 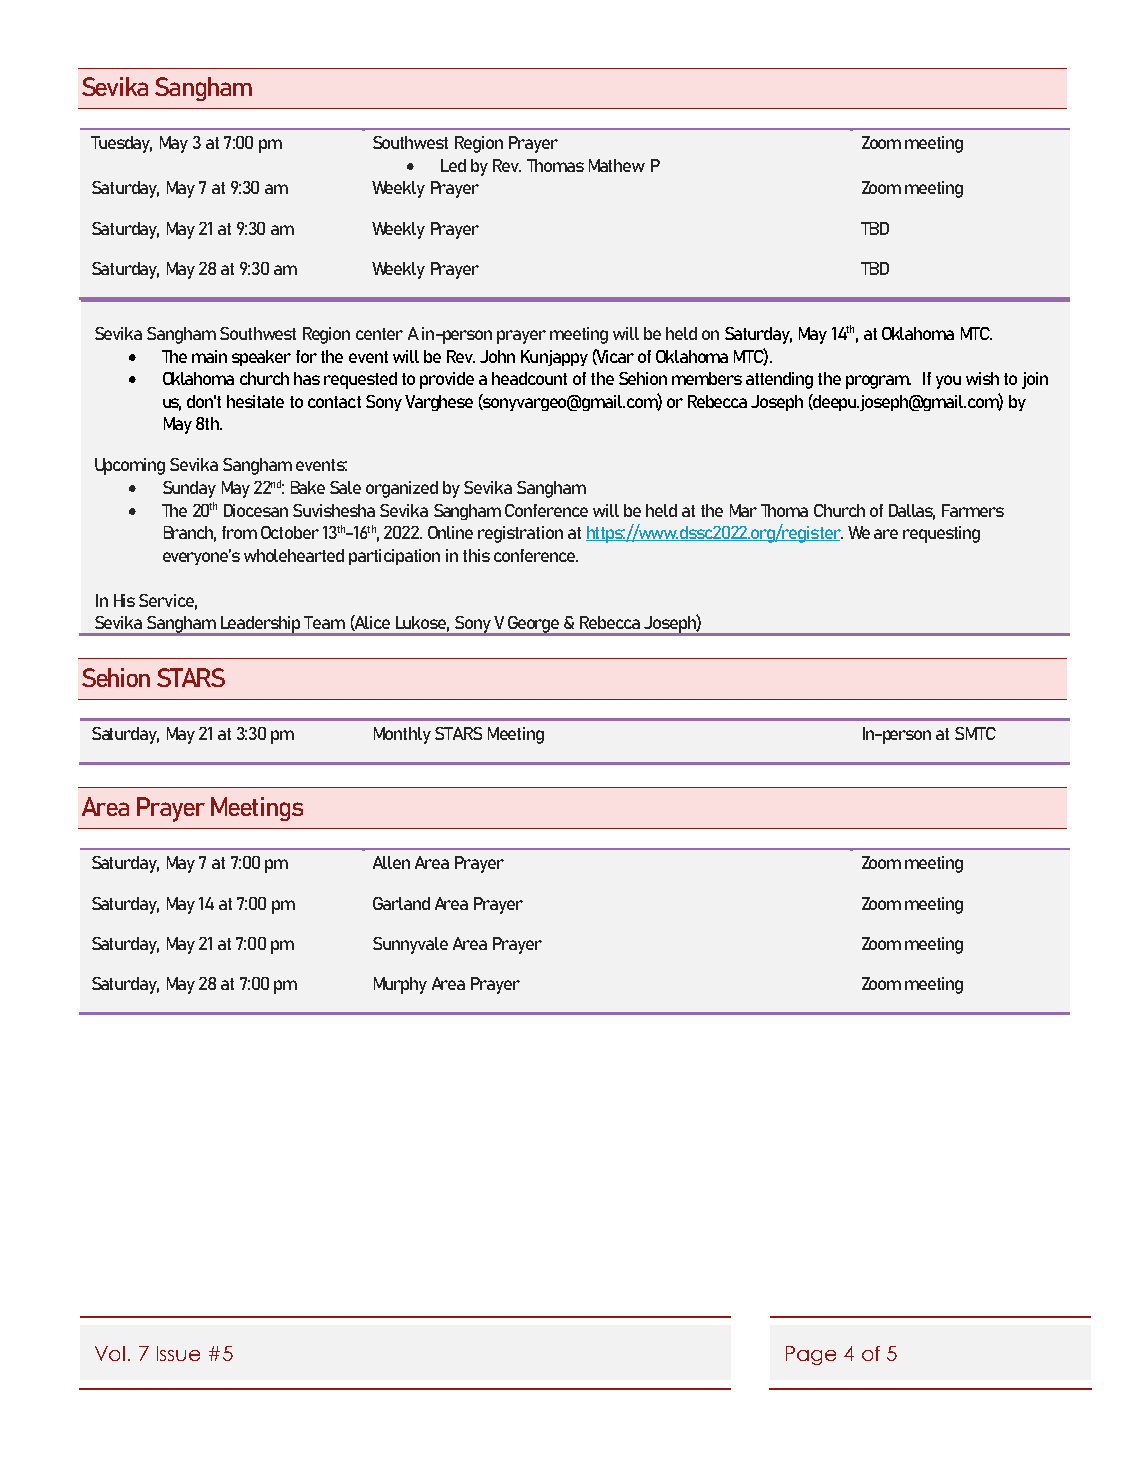 I want to click on requesting, so click(x=941, y=534).
